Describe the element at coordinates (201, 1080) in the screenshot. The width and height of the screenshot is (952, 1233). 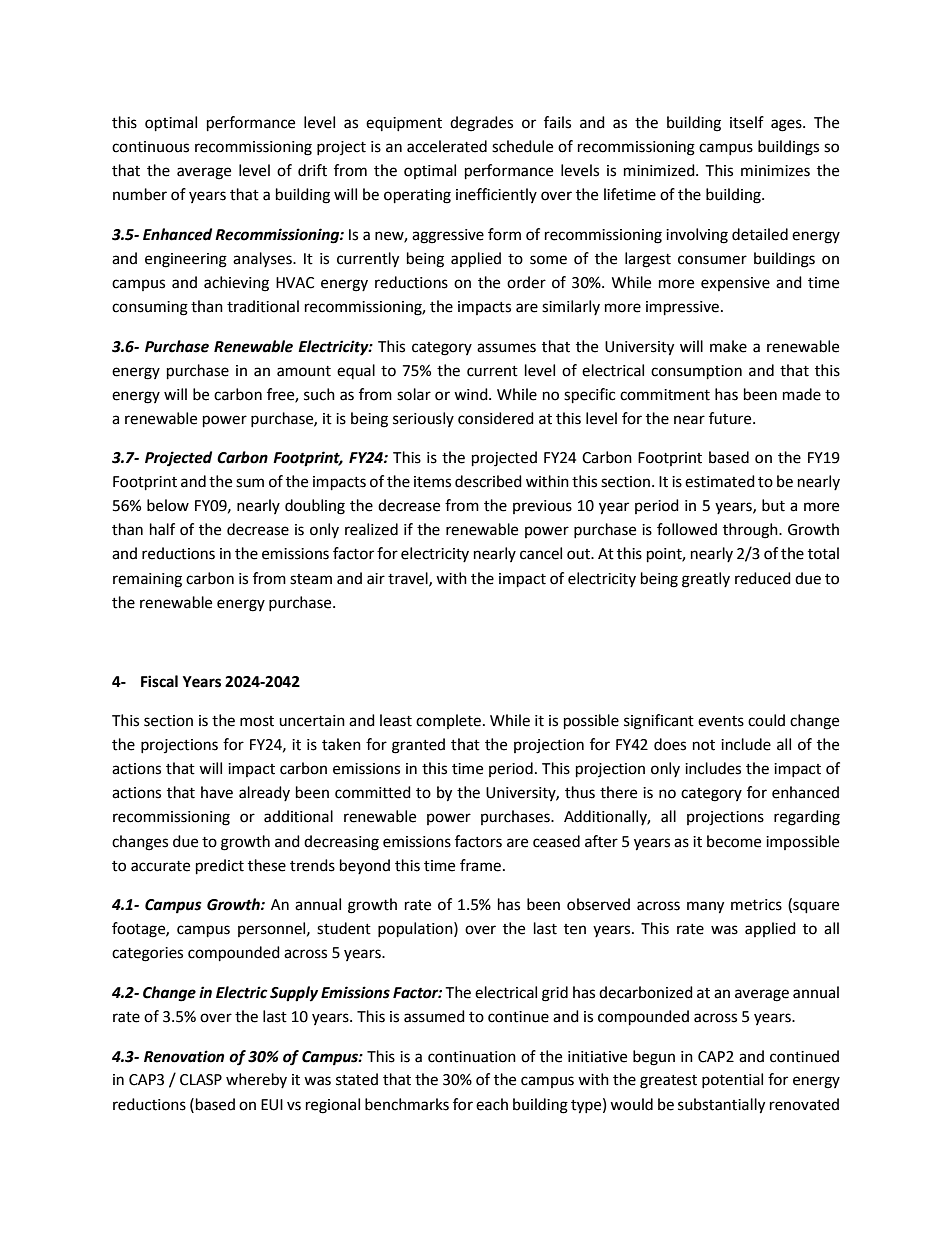
I see `CLASP` at that location.
